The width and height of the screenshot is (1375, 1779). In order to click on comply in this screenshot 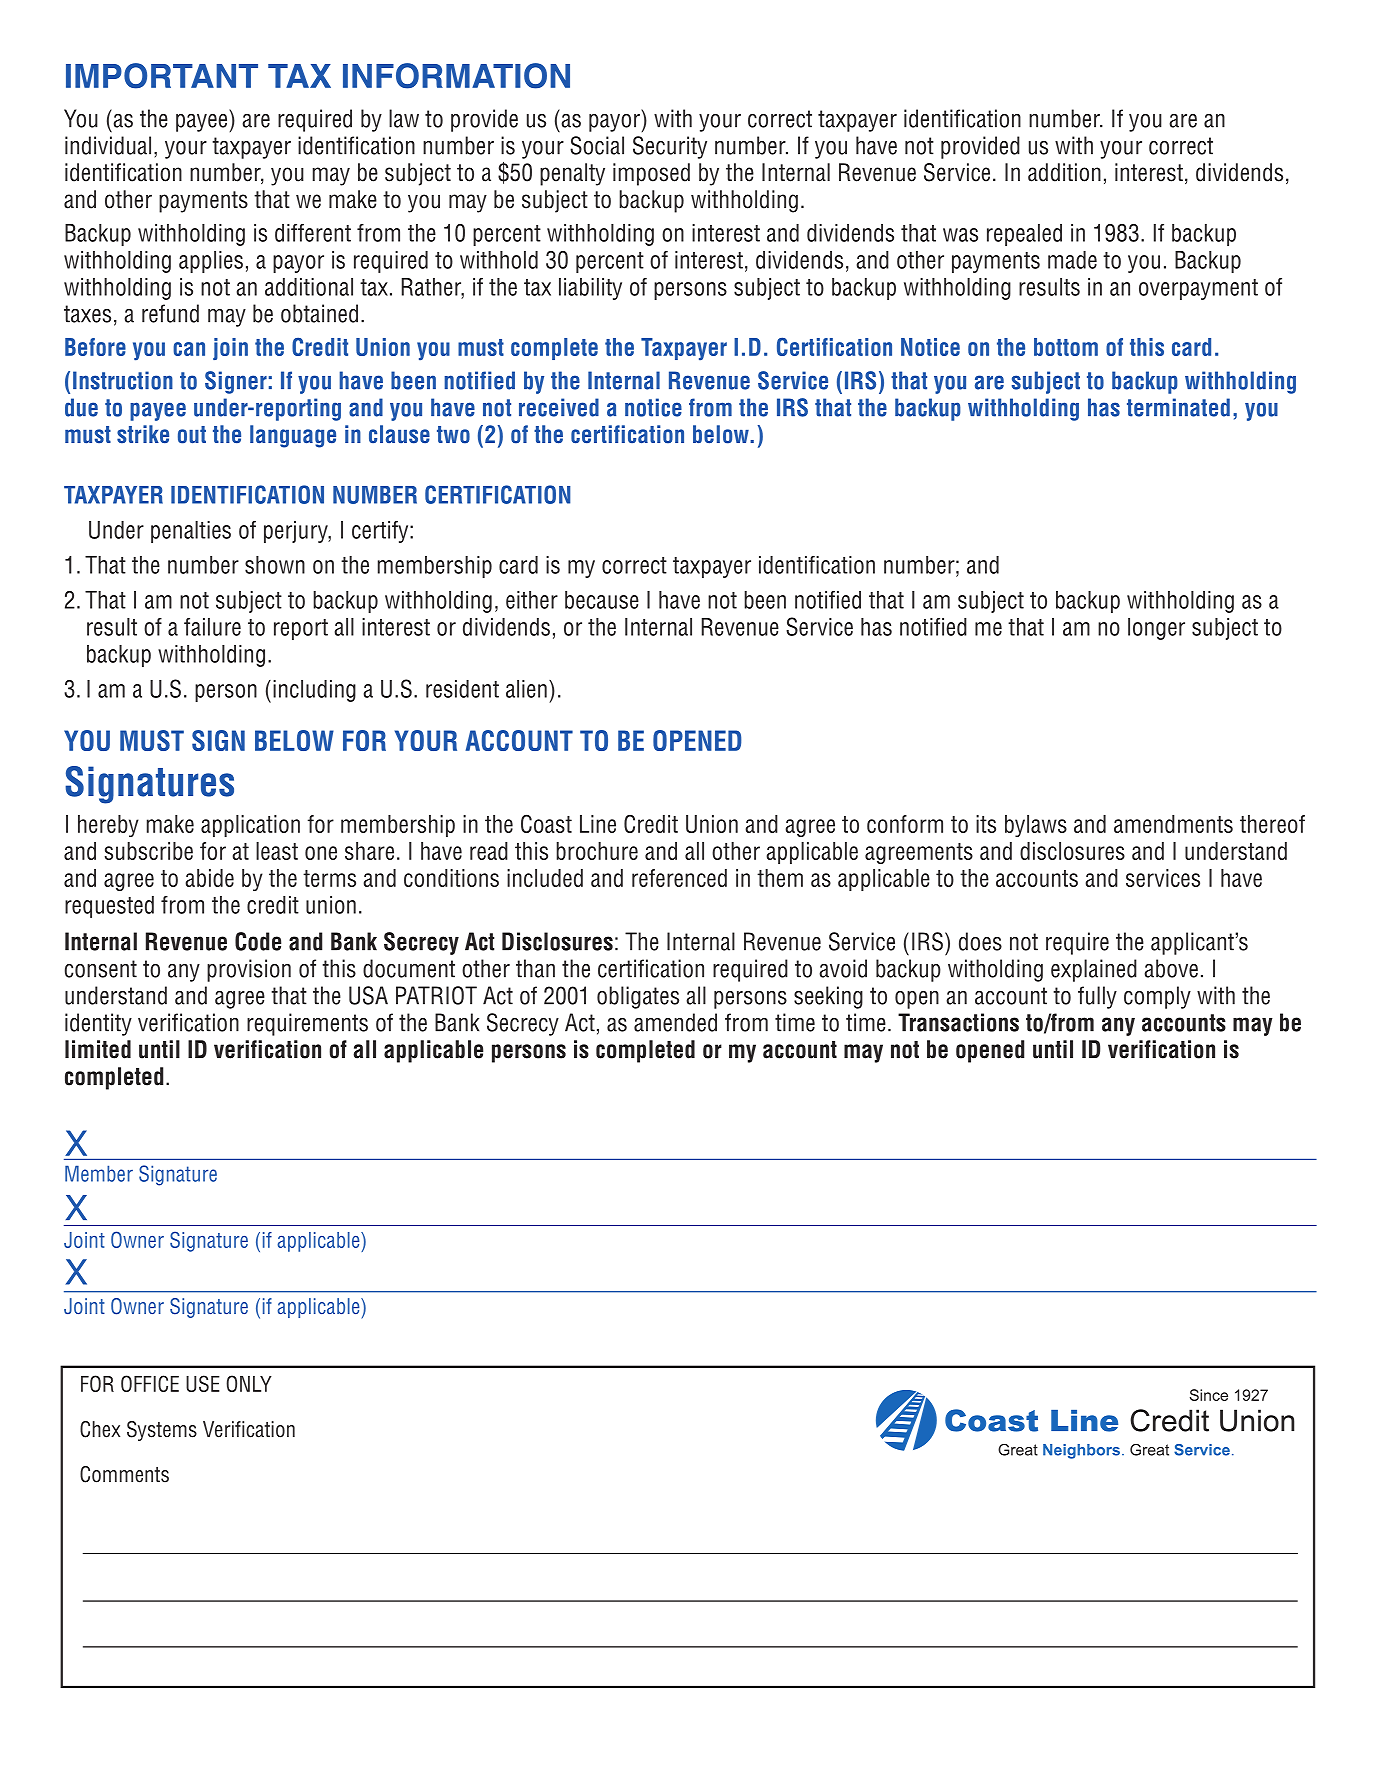, I will do `click(1157, 997)`.
